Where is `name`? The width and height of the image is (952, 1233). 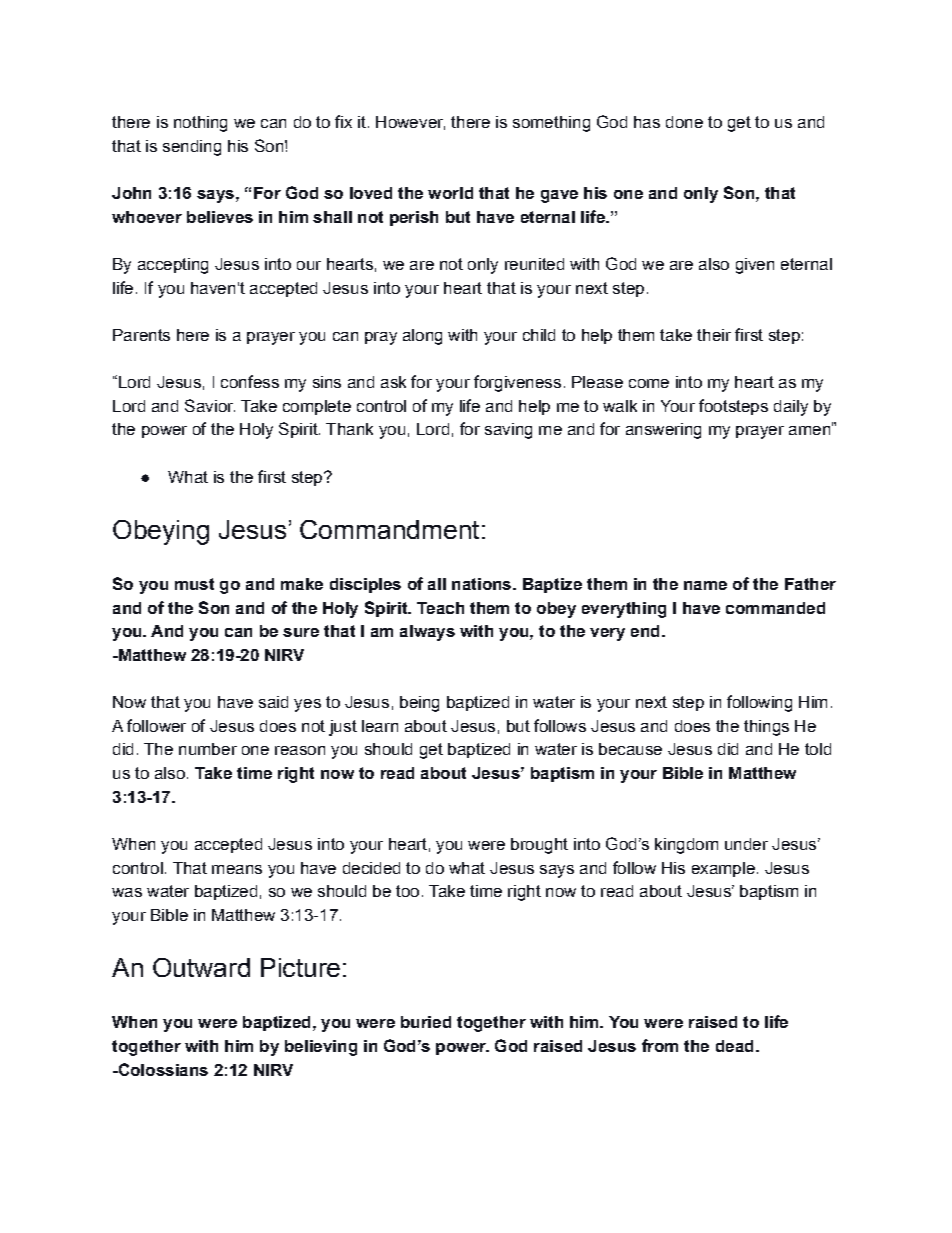 name is located at coordinates (705, 585).
